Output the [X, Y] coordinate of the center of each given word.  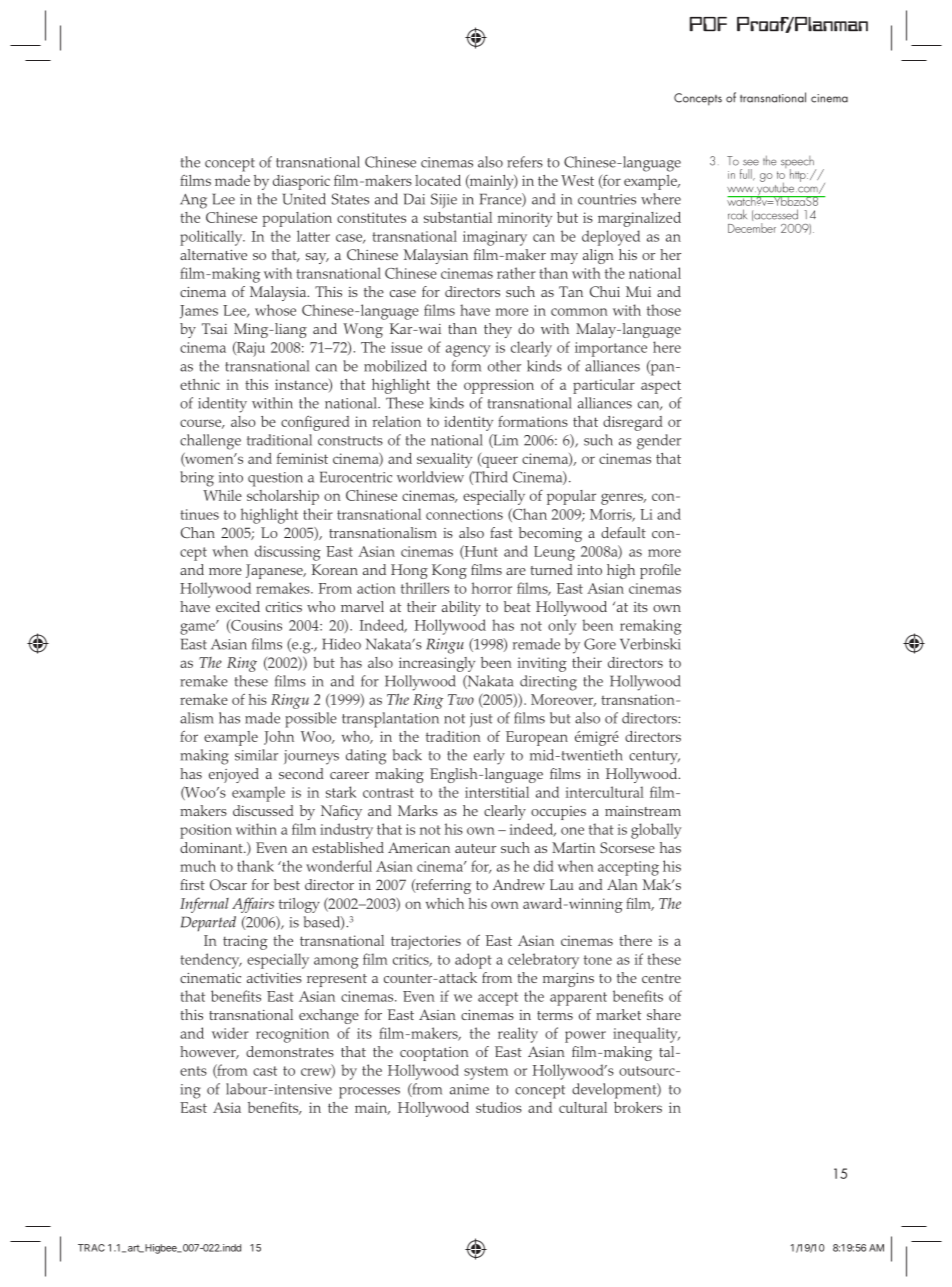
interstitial [497, 792]
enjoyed [234, 775]
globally [656, 831]
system [486, 1073]
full [747, 175]
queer [499, 461]
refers [525, 162]
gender [659, 442]
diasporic [301, 182]
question [275, 479]
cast [265, 1071]
